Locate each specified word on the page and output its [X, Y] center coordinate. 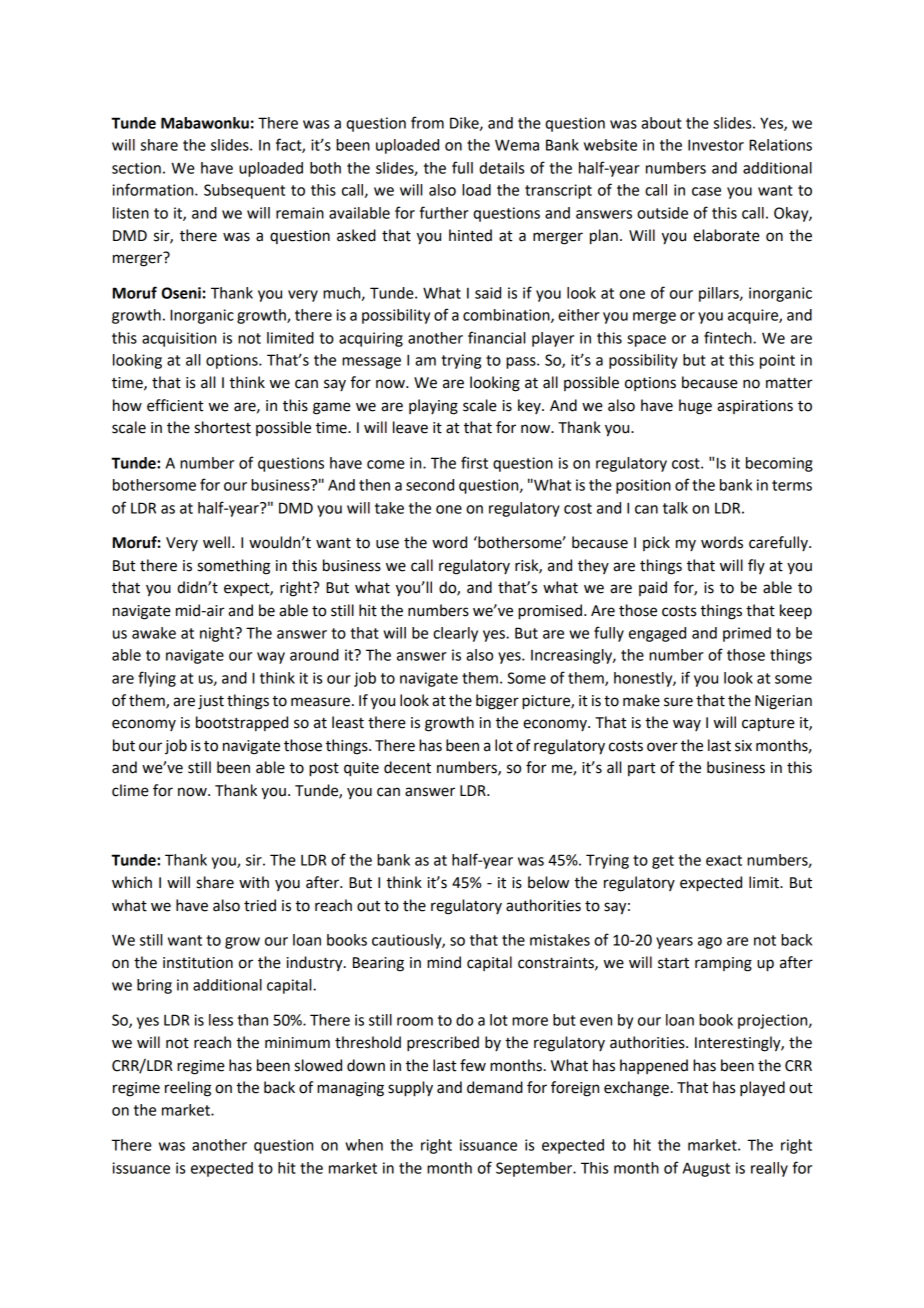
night [218, 634]
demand [495, 1087]
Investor [716, 145]
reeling [188, 1089]
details [501, 168]
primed [747, 634]
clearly [455, 634]
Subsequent [244, 191]
